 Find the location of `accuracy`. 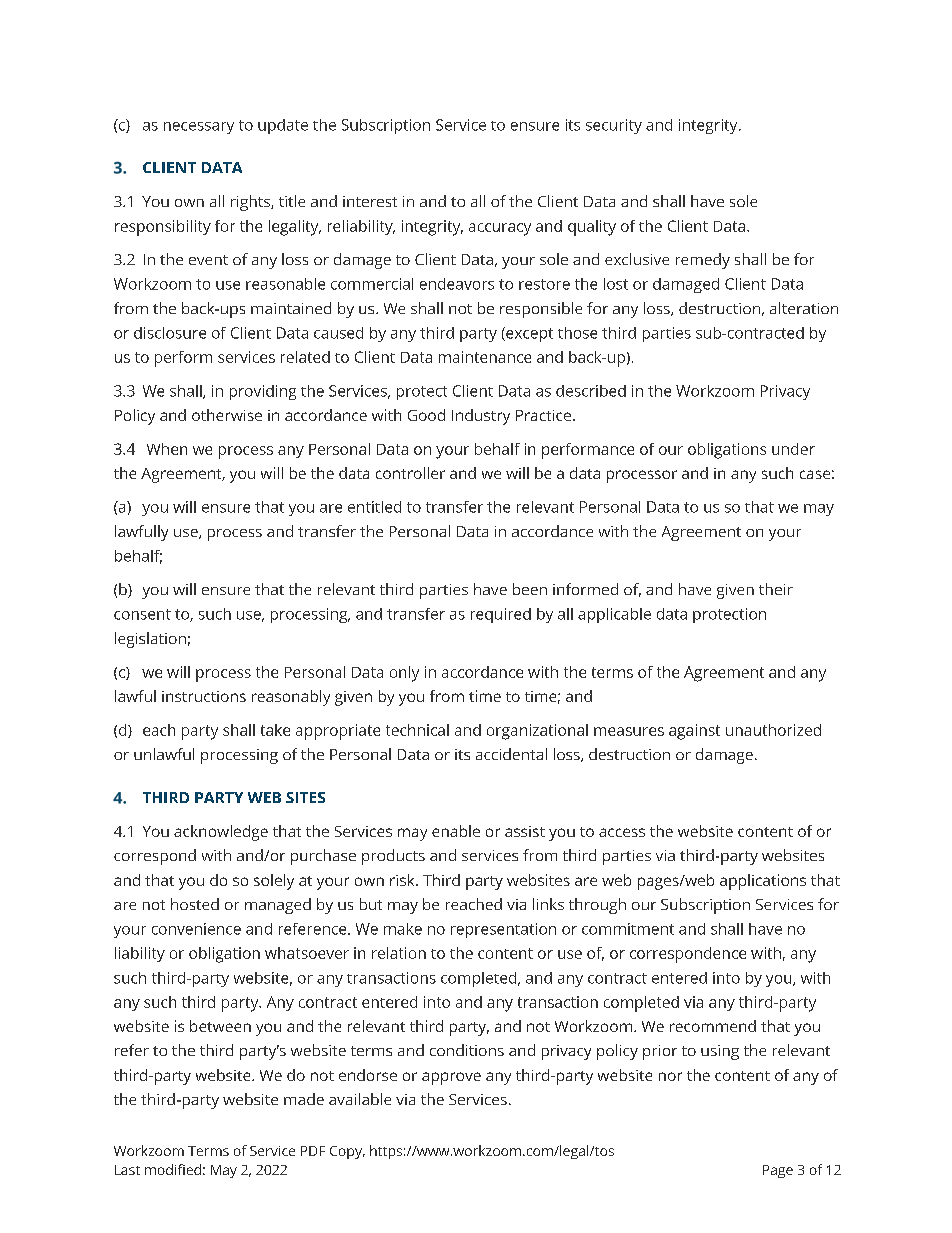

accuracy is located at coordinates (500, 229).
